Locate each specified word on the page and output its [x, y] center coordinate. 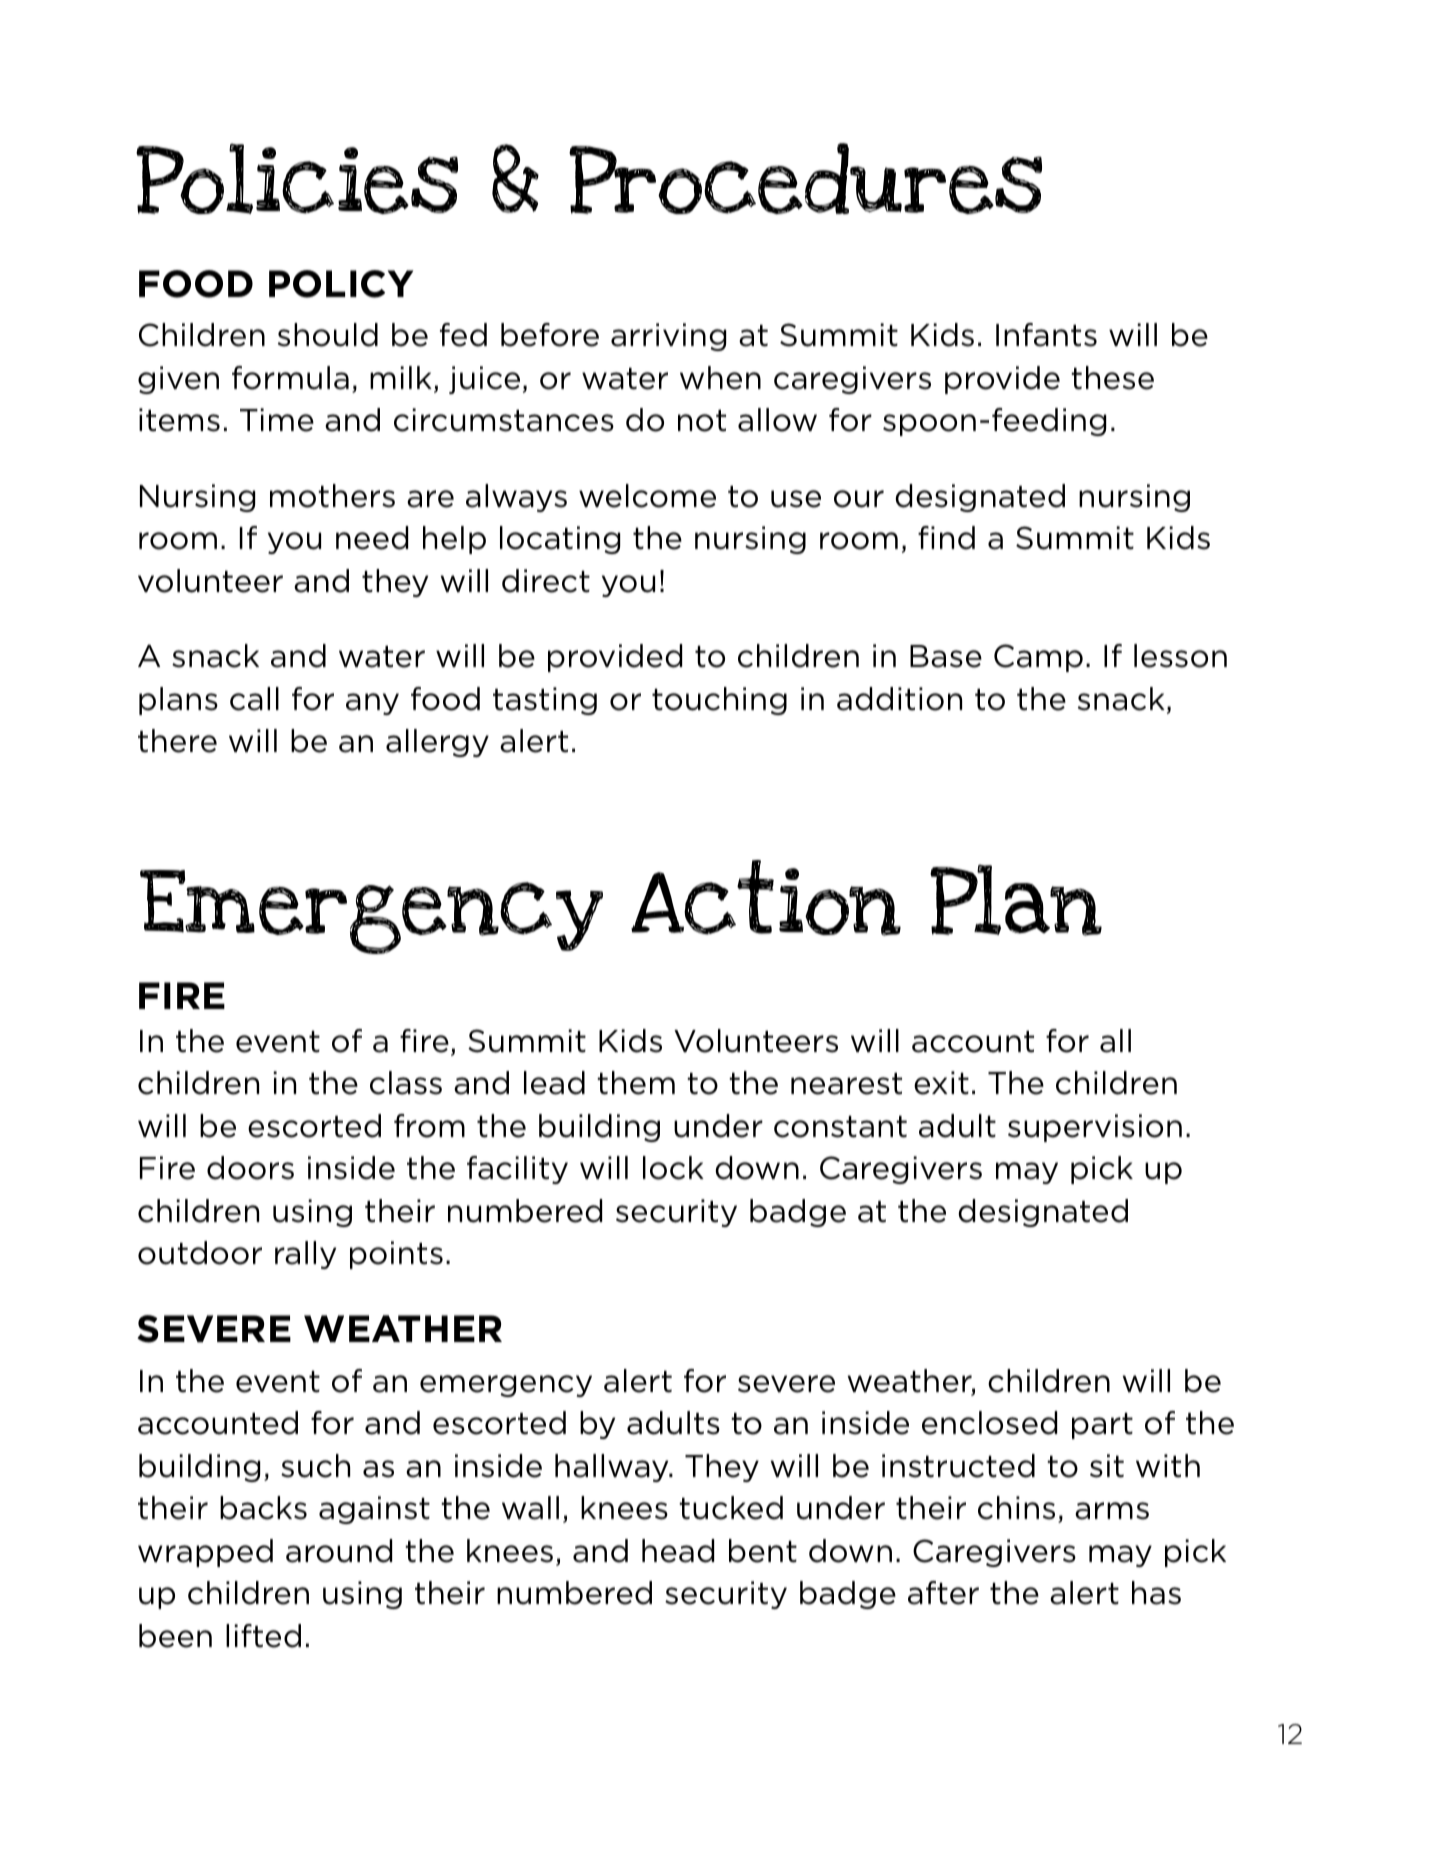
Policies [297, 179]
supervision [1095, 1128]
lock [673, 1168]
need [372, 538]
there [177, 741]
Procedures [805, 178]
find [946, 538]
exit [941, 1083]
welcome [647, 496]
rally [305, 1255]
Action [766, 898]
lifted [263, 1636]
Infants [1046, 335]
